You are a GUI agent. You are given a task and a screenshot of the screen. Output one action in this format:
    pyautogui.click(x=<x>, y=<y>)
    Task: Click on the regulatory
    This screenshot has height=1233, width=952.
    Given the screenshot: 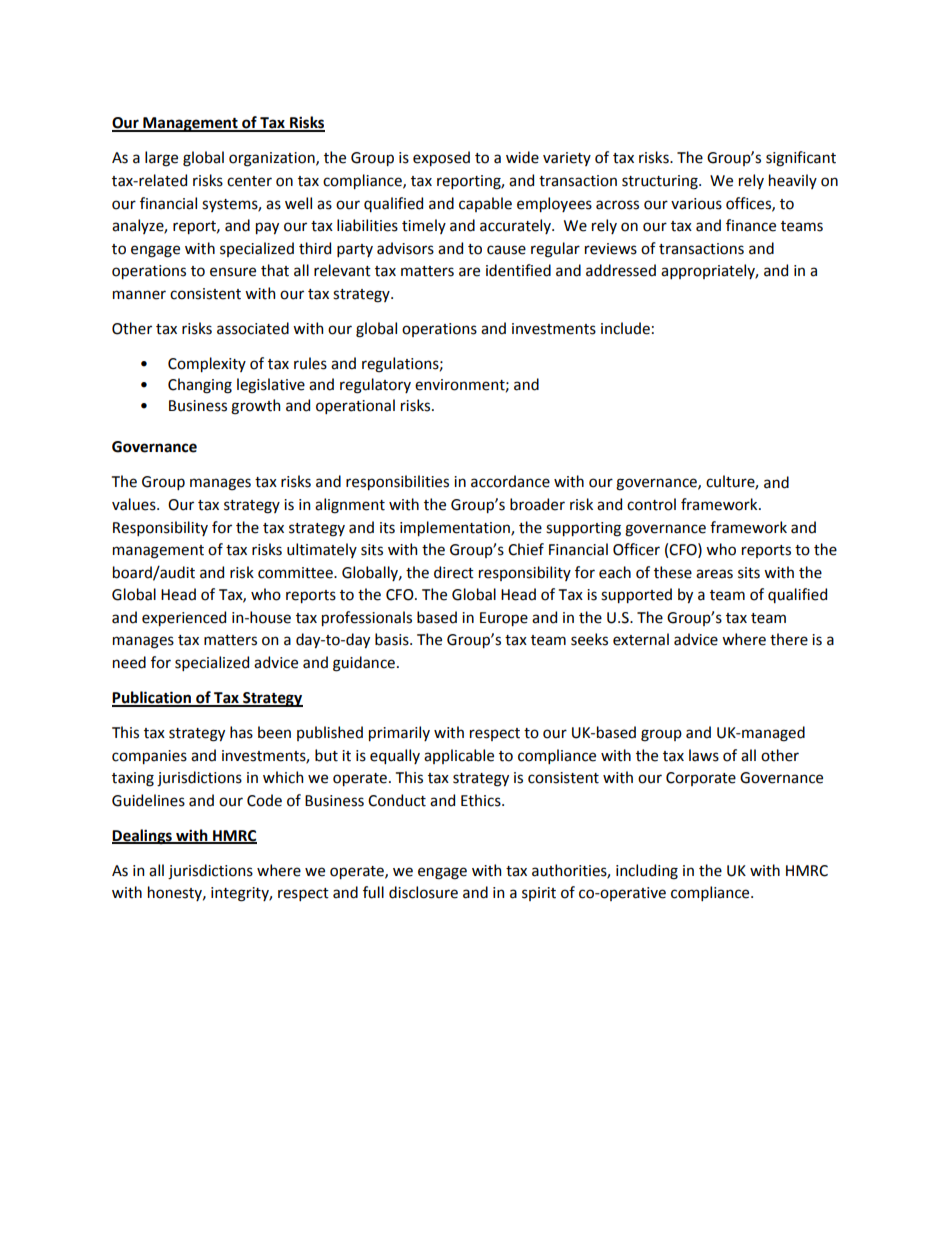 What is the action you would take?
    pyautogui.click(x=375, y=386)
